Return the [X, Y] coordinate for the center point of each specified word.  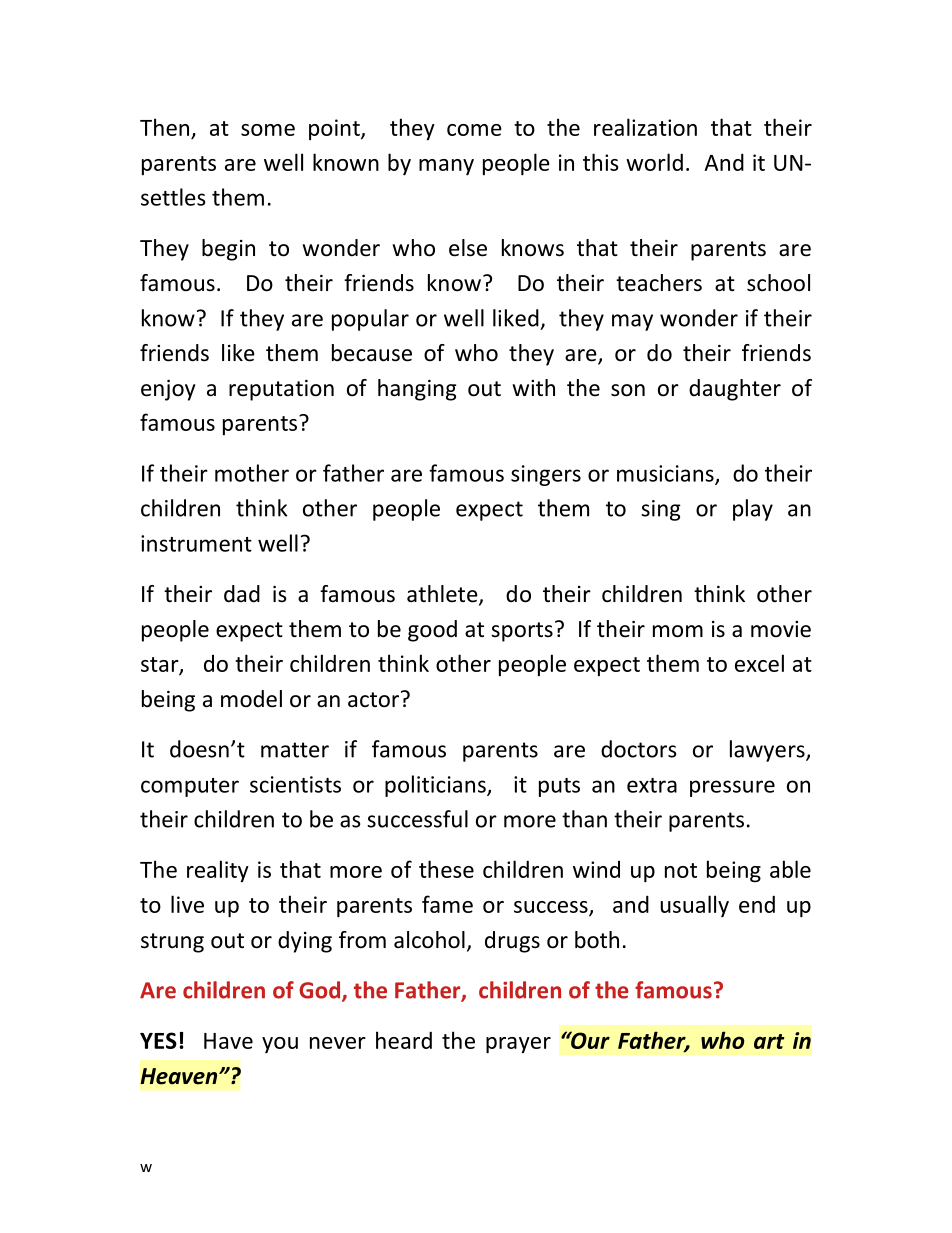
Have [228, 1041]
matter [295, 750]
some [268, 130]
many [446, 167]
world [654, 162]
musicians [666, 474]
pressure [732, 788]
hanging [417, 390]
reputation [281, 390]
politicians [436, 786]
